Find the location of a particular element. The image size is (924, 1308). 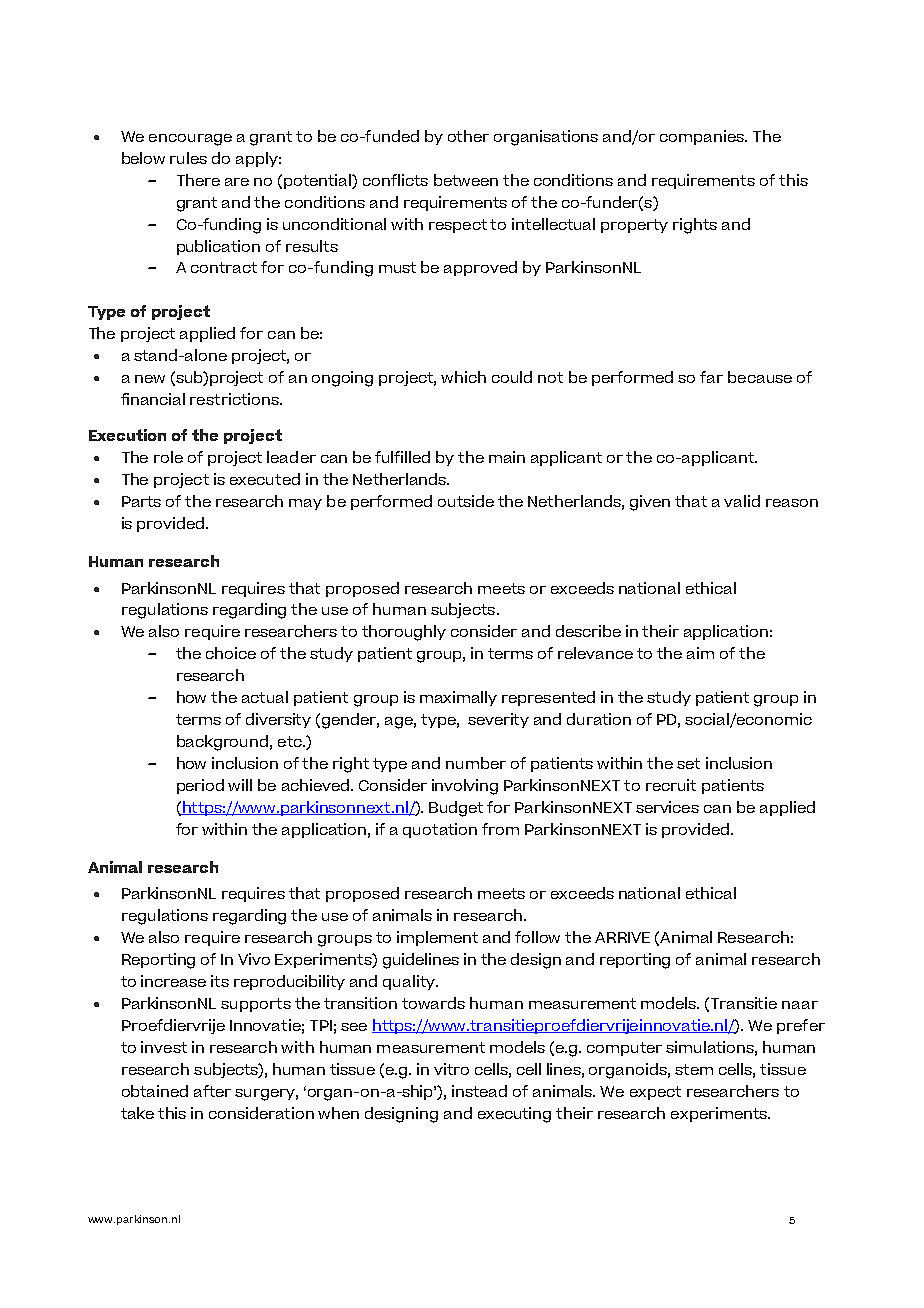

after is located at coordinates (212, 1091).
